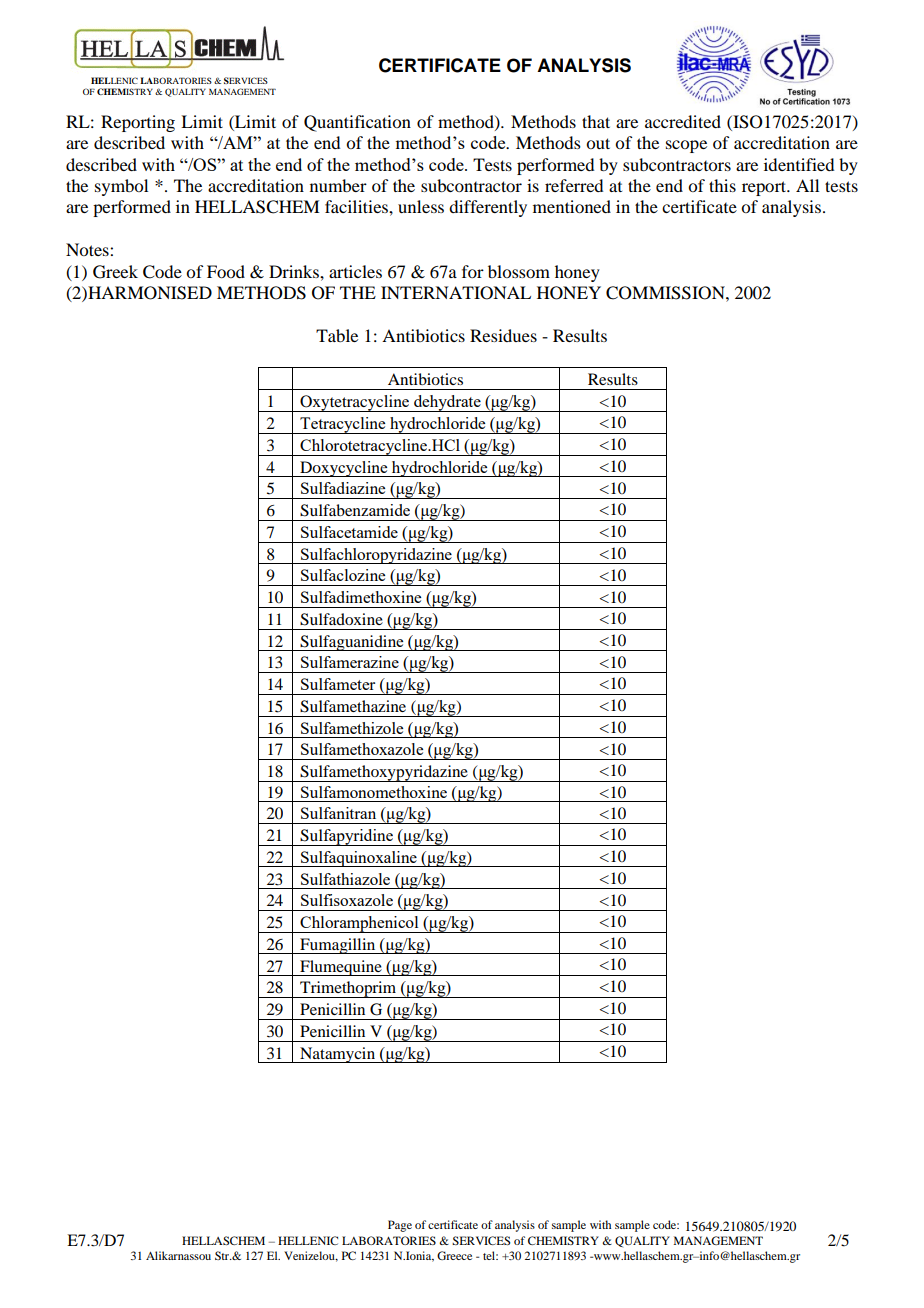 The image size is (924, 1308). Describe the element at coordinates (454, 1255) in the document. I see `Greece` at that location.
